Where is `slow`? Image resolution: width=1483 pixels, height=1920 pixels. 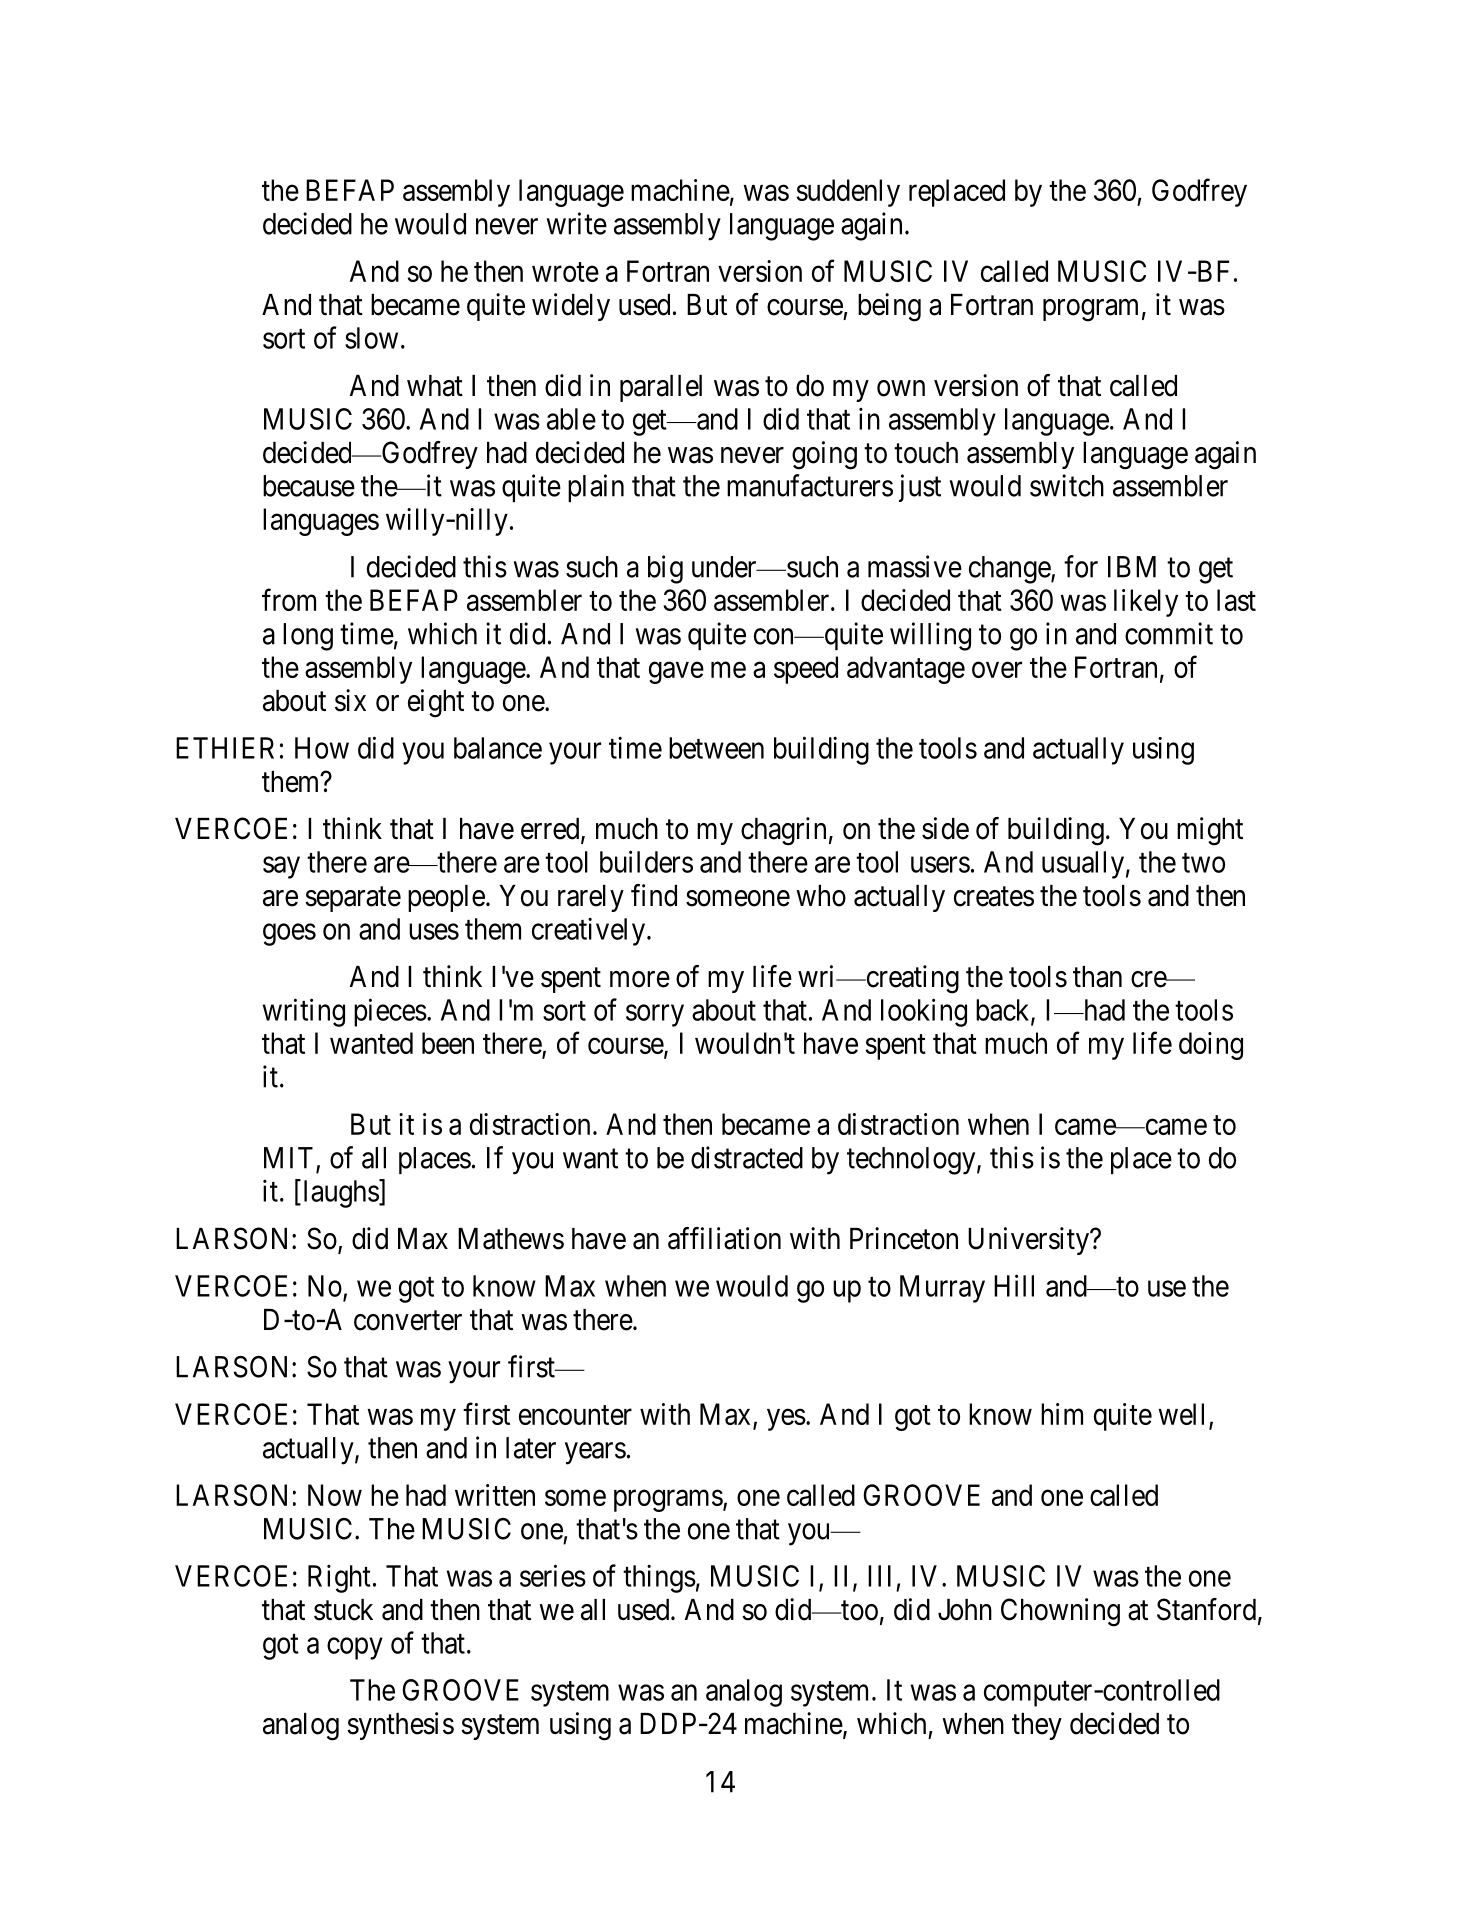 slow is located at coordinates (371, 338).
